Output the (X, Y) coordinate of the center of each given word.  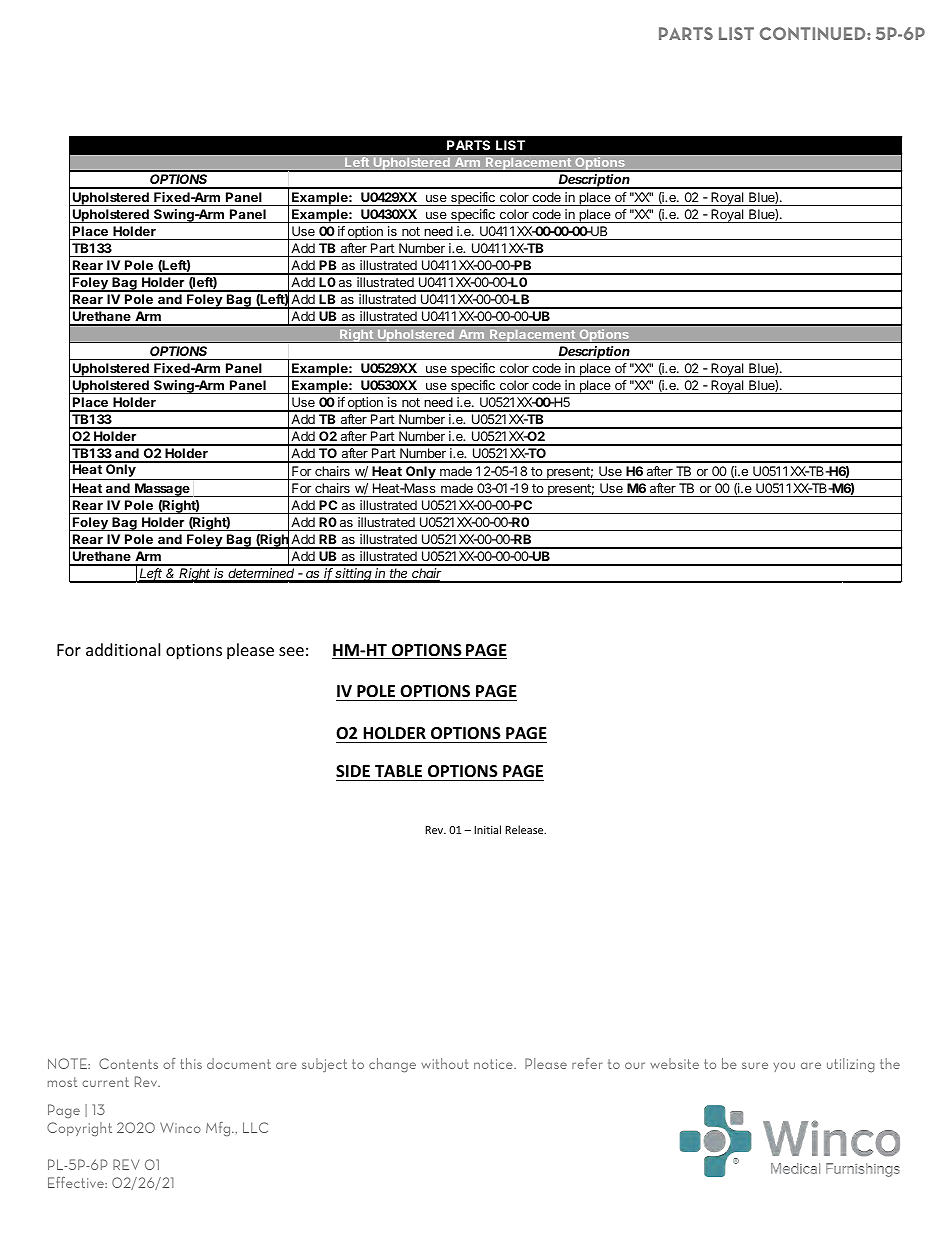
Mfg (219, 1129)
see (291, 651)
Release (525, 829)
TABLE (398, 771)
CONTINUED (814, 33)
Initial (487, 829)
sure (755, 1065)
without (445, 1063)
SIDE (353, 771)
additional (123, 649)
